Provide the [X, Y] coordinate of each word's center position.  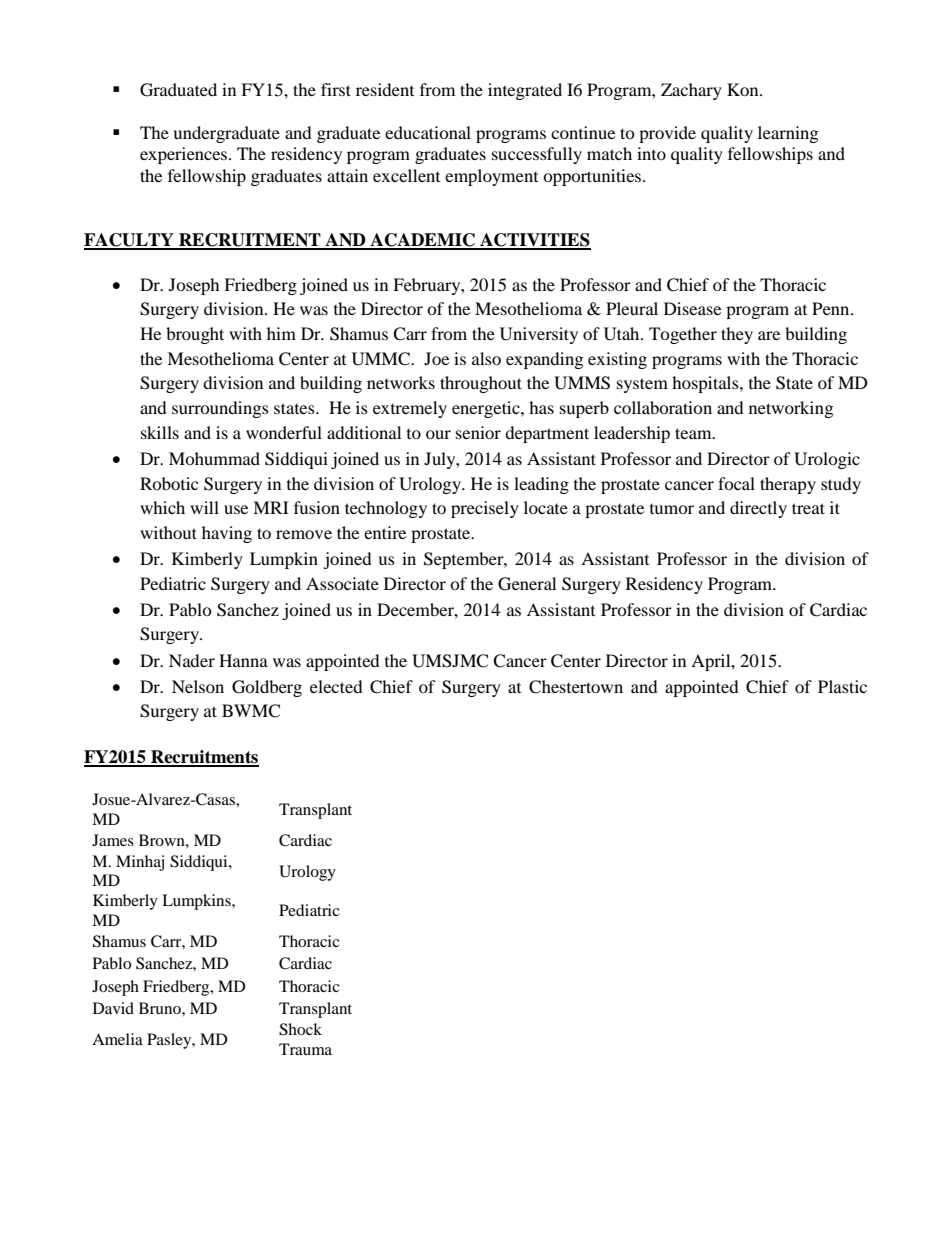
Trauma [305, 1049]
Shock [300, 1029]
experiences [185, 155]
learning [788, 134]
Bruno [161, 1008]
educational [428, 132]
